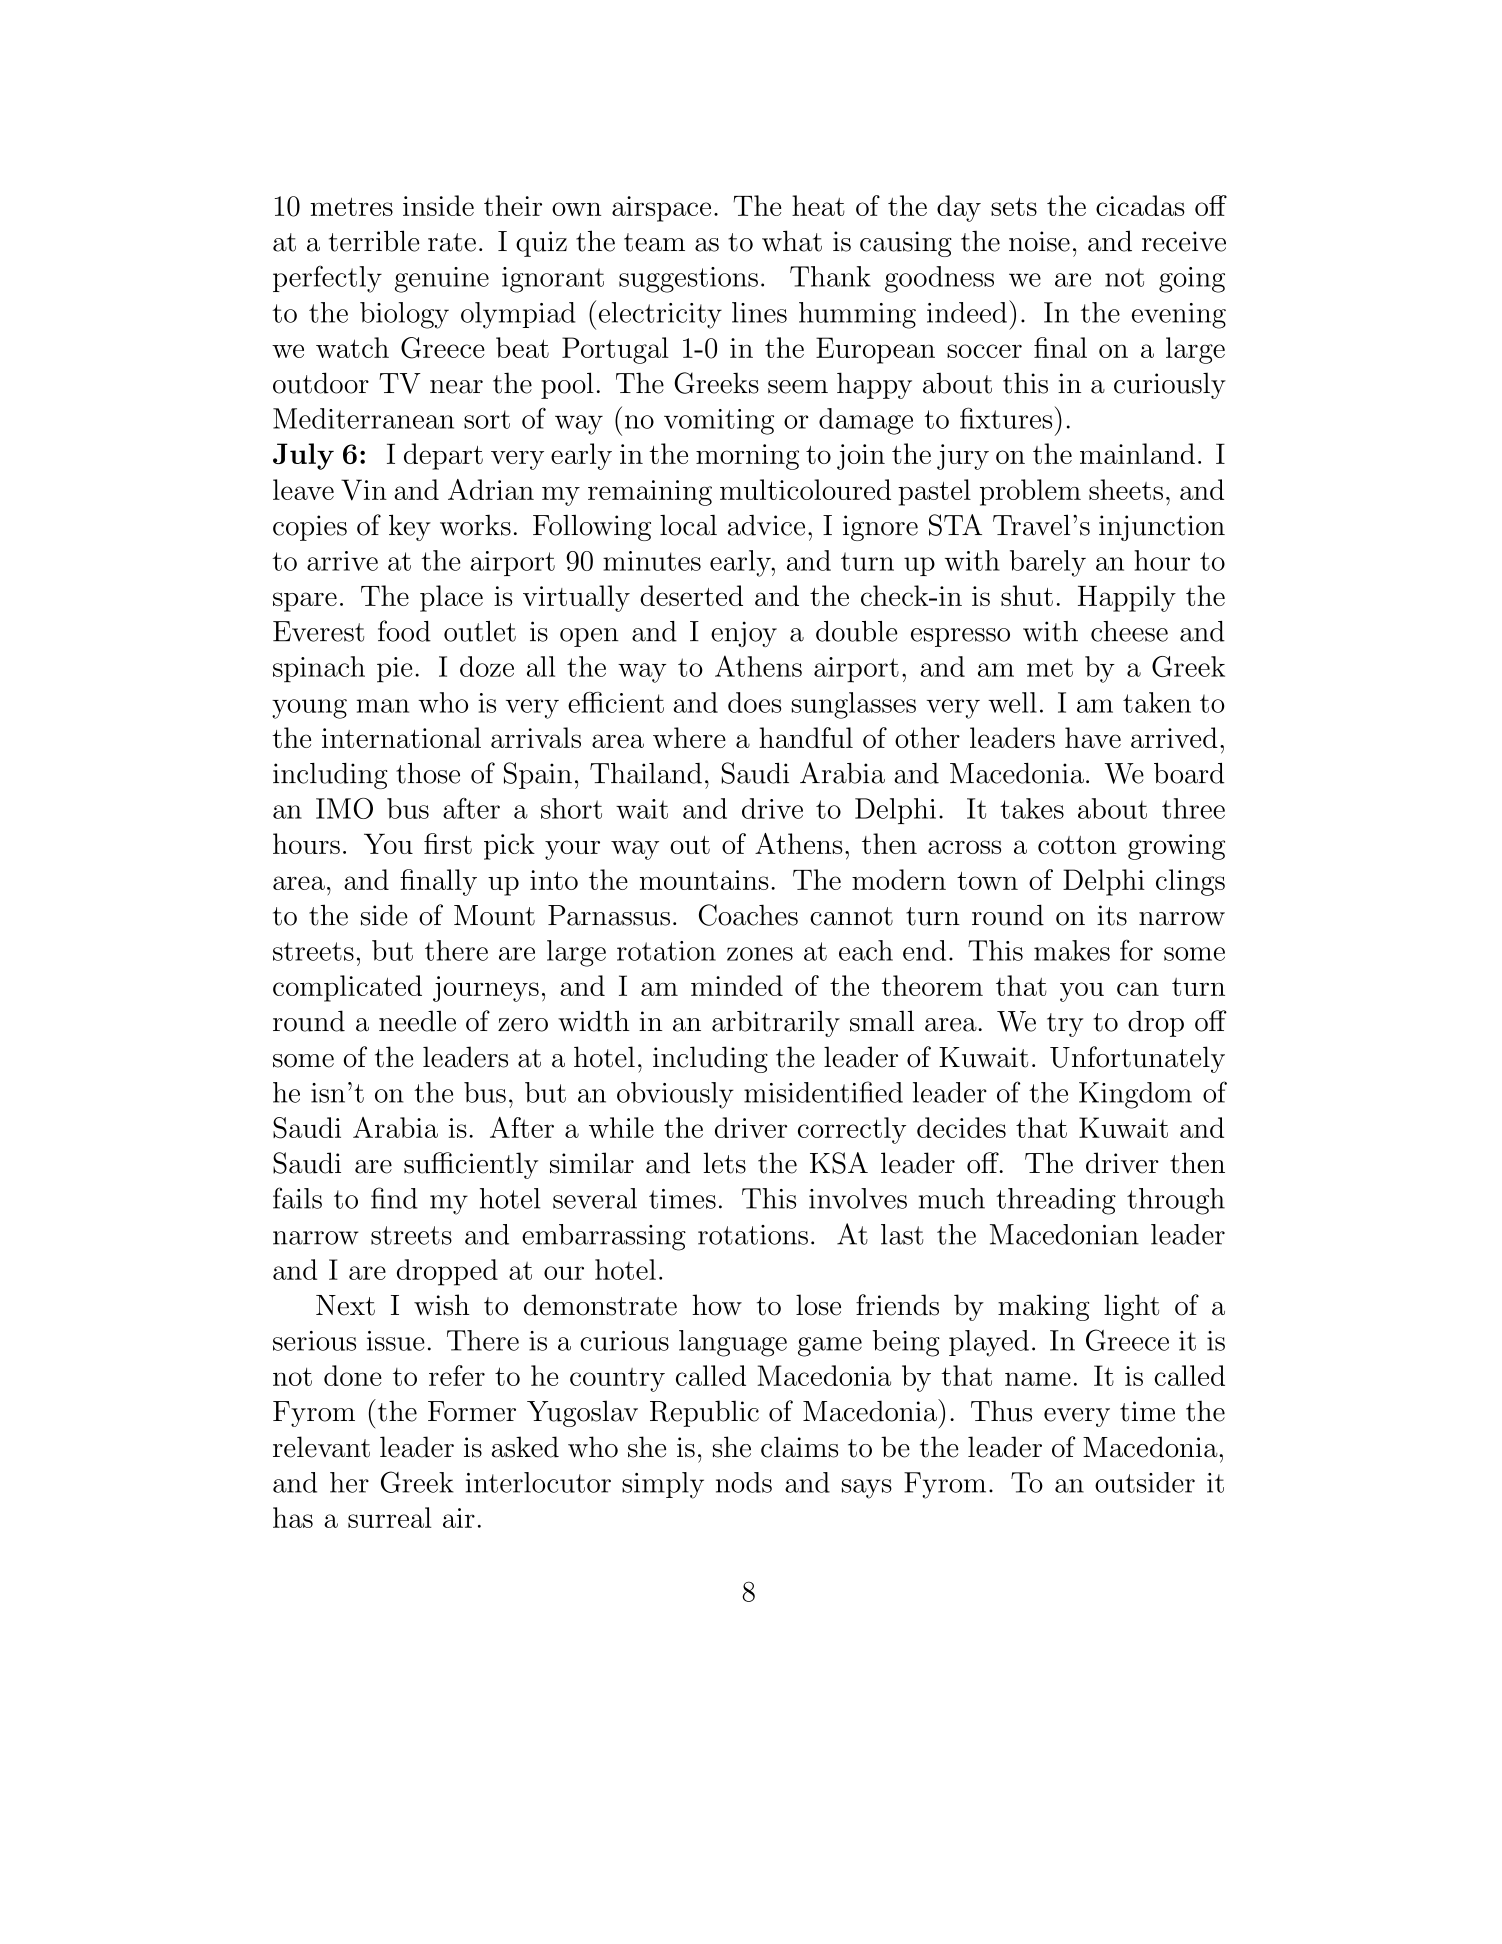 The image size is (1502, 1944). I want to click on Coaches, so click(748, 915).
